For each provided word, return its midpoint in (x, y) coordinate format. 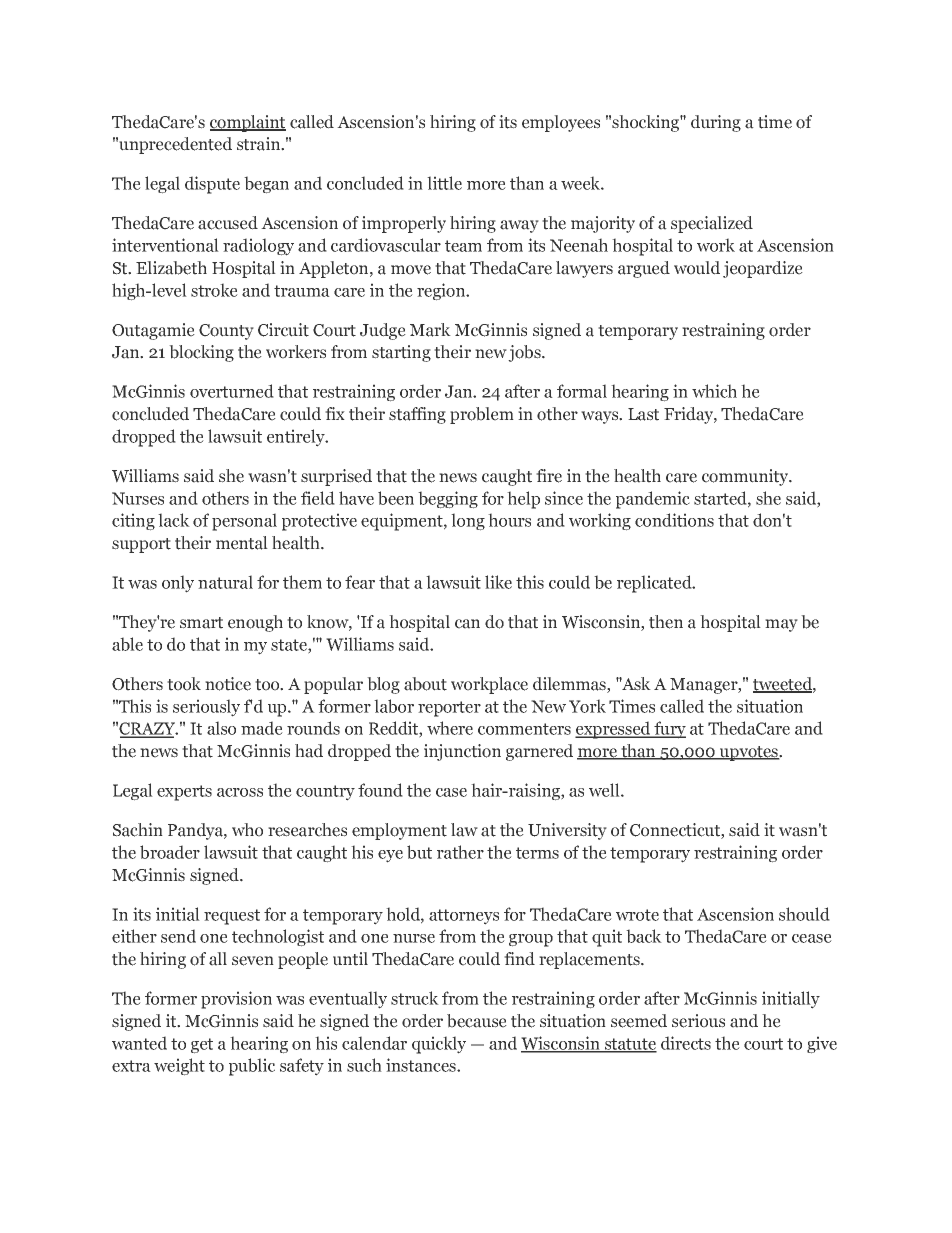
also (221, 728)
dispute (212, 185)
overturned (232, 391)
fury (669, 730)
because (477, 1021)
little (444, 183)
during (716, 123)
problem (482, 415)
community (746, 477)
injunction (462, 752)
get (202, 1046)
